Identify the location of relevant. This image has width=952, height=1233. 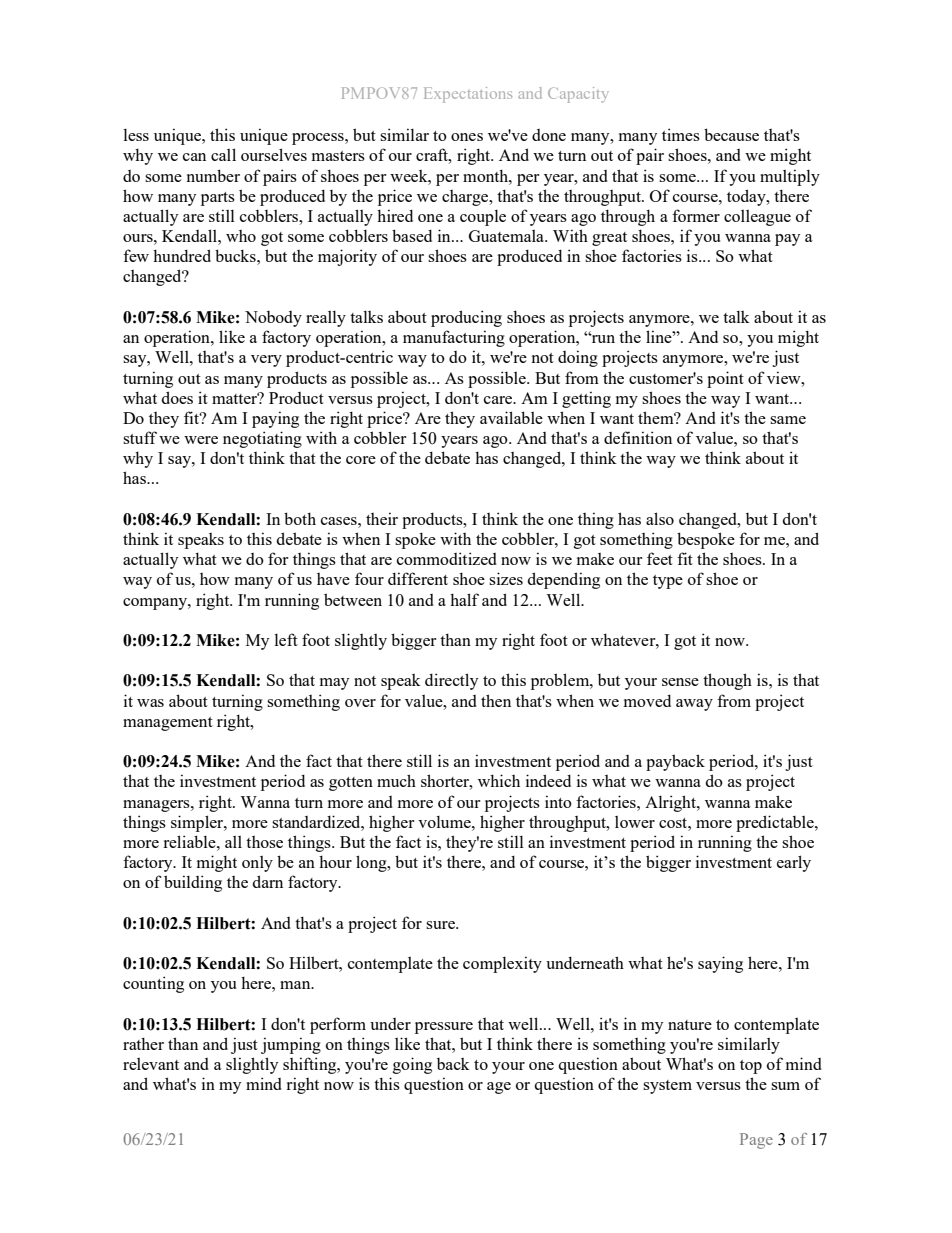
(151, 1064).
